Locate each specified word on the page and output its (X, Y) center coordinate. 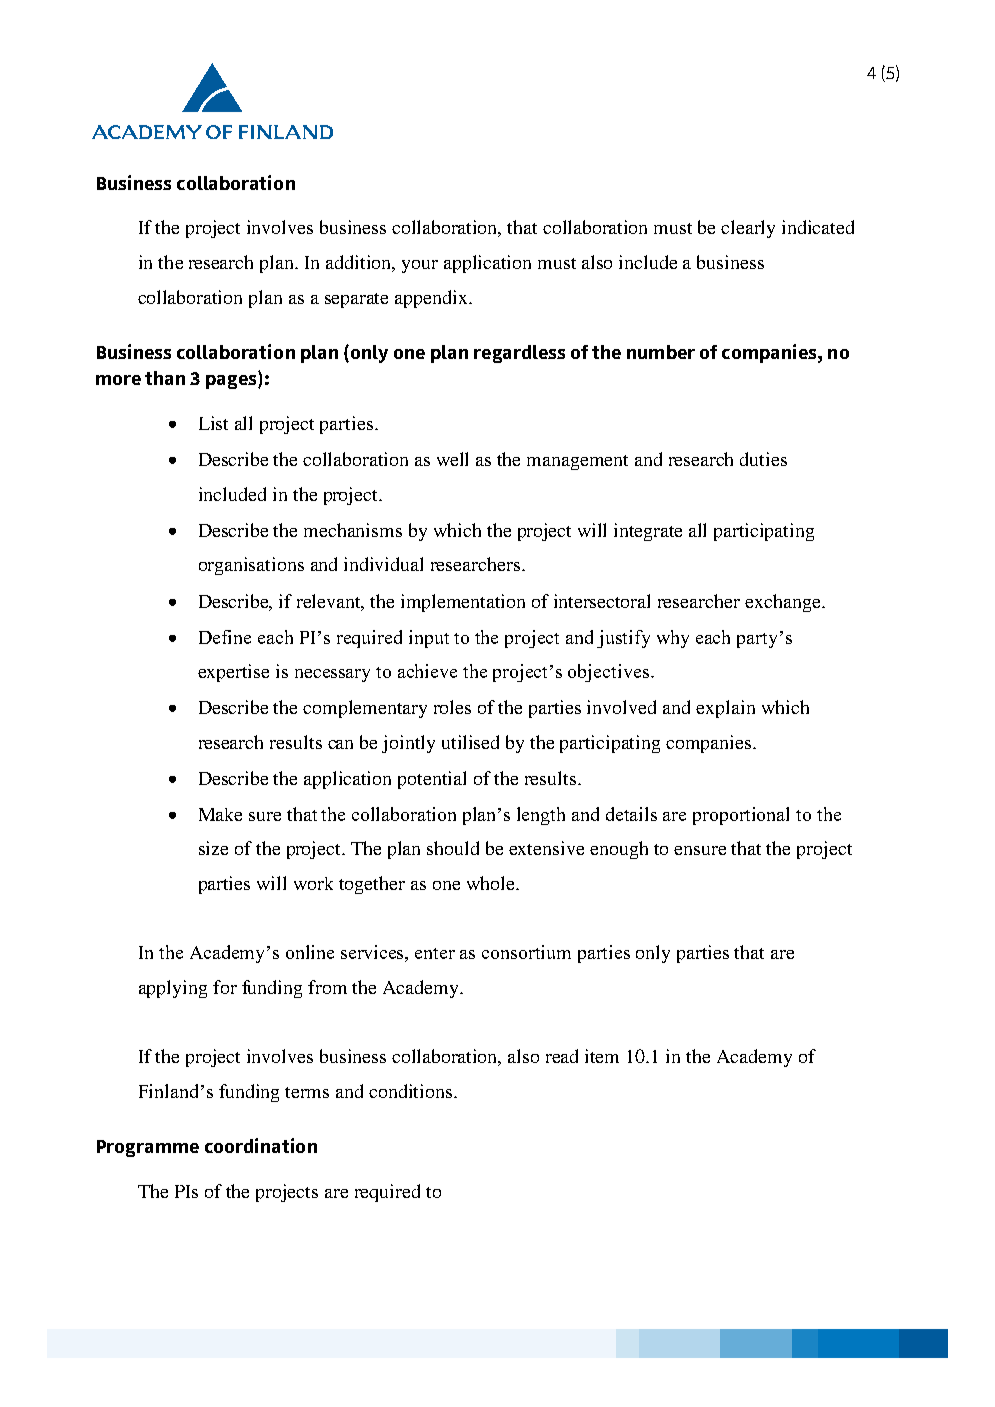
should (453, 848)
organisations (251, 566)
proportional (741, 816)
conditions (412, 1091)
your (420, 266)
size (213, 848)
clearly (748, 229)
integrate (648, 532)
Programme (148, 1148)
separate (356, 300)
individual (383, 564)
